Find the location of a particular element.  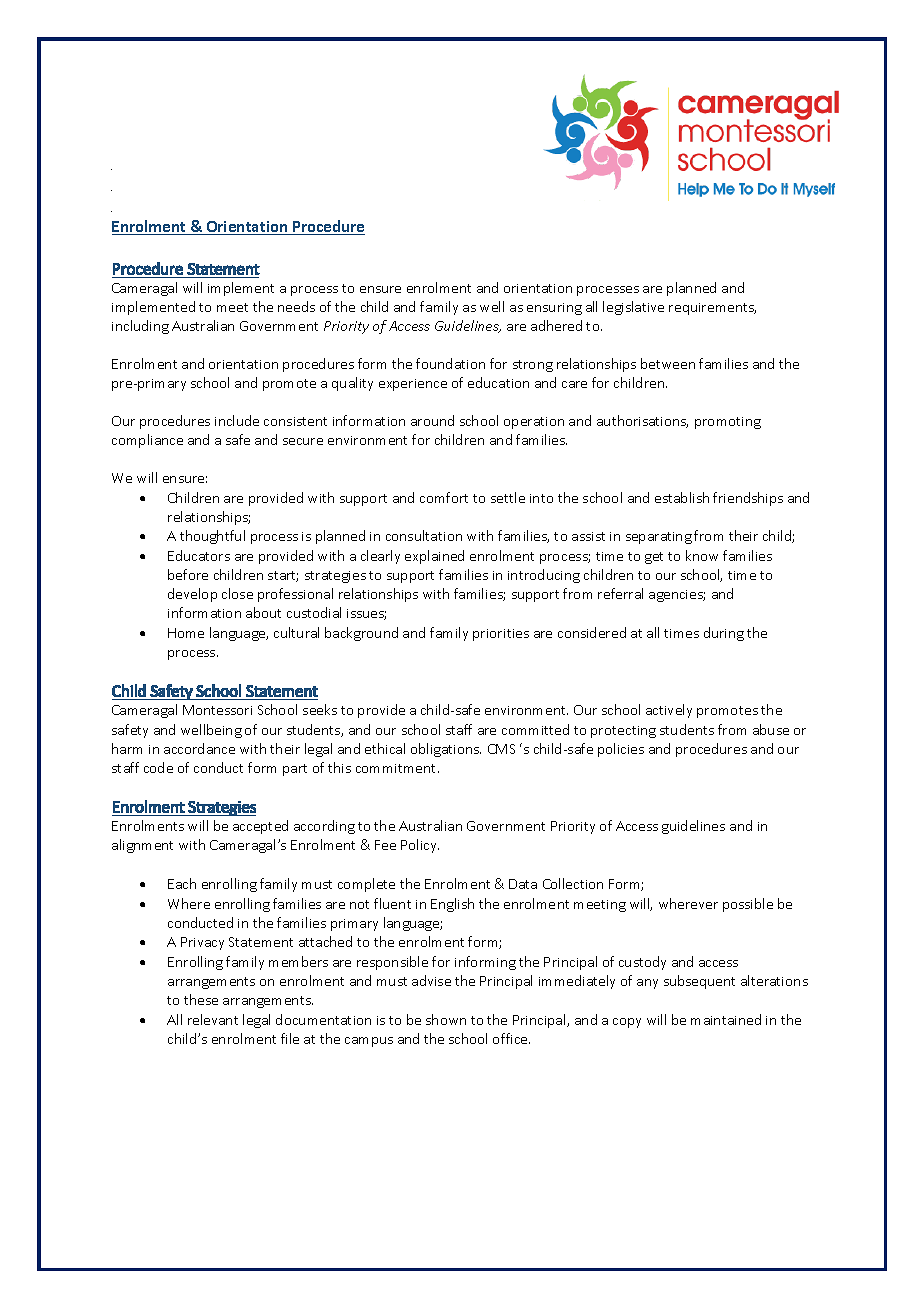

relevant is located at coordinates (213, 1019).
